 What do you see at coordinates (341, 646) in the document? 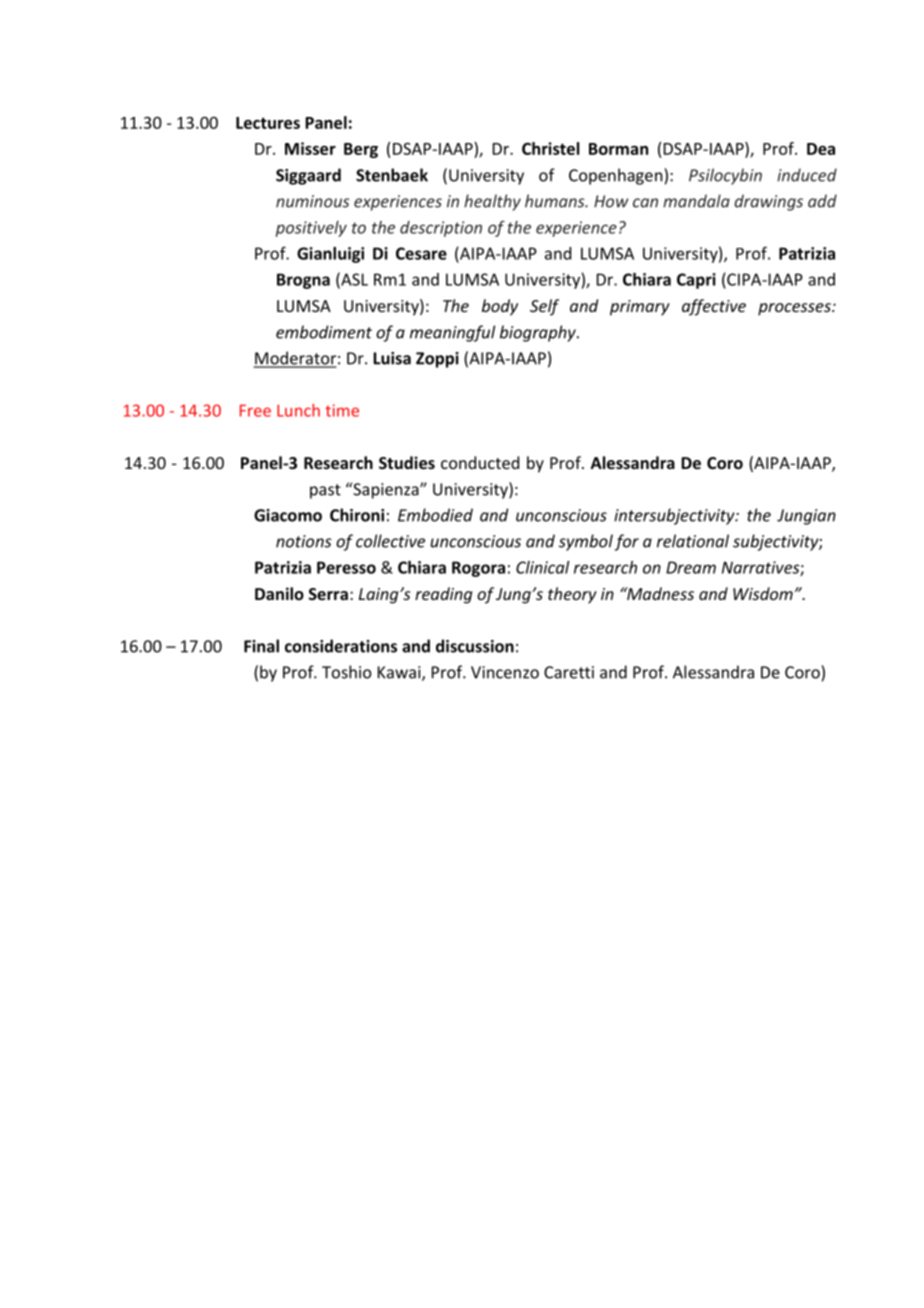
I see `considerations` at bounding box center [341, 646].
